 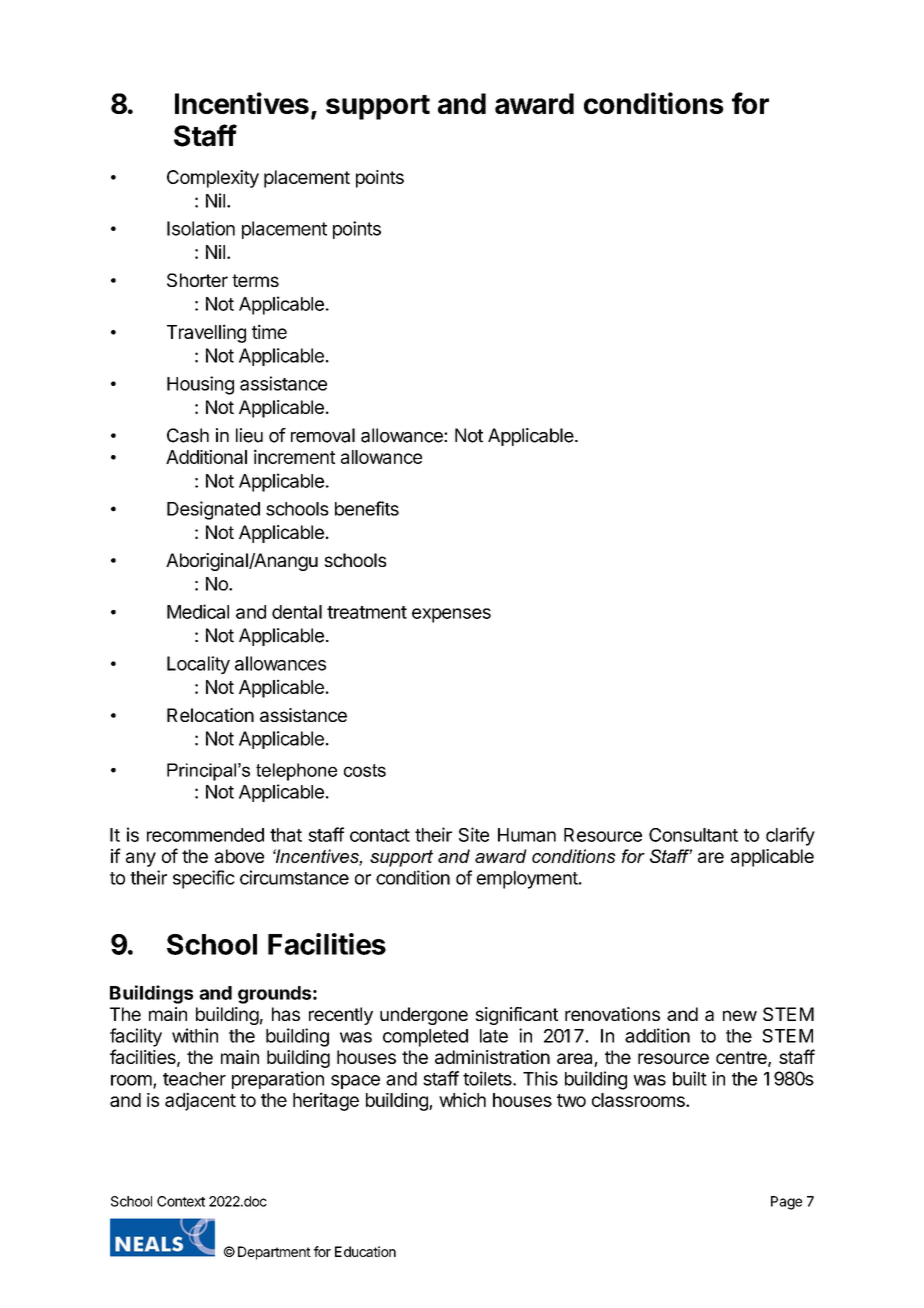 What do you see at coordinates (365, 770) in the screenshot?
I see `costs` at bounding box center [365, 770].
